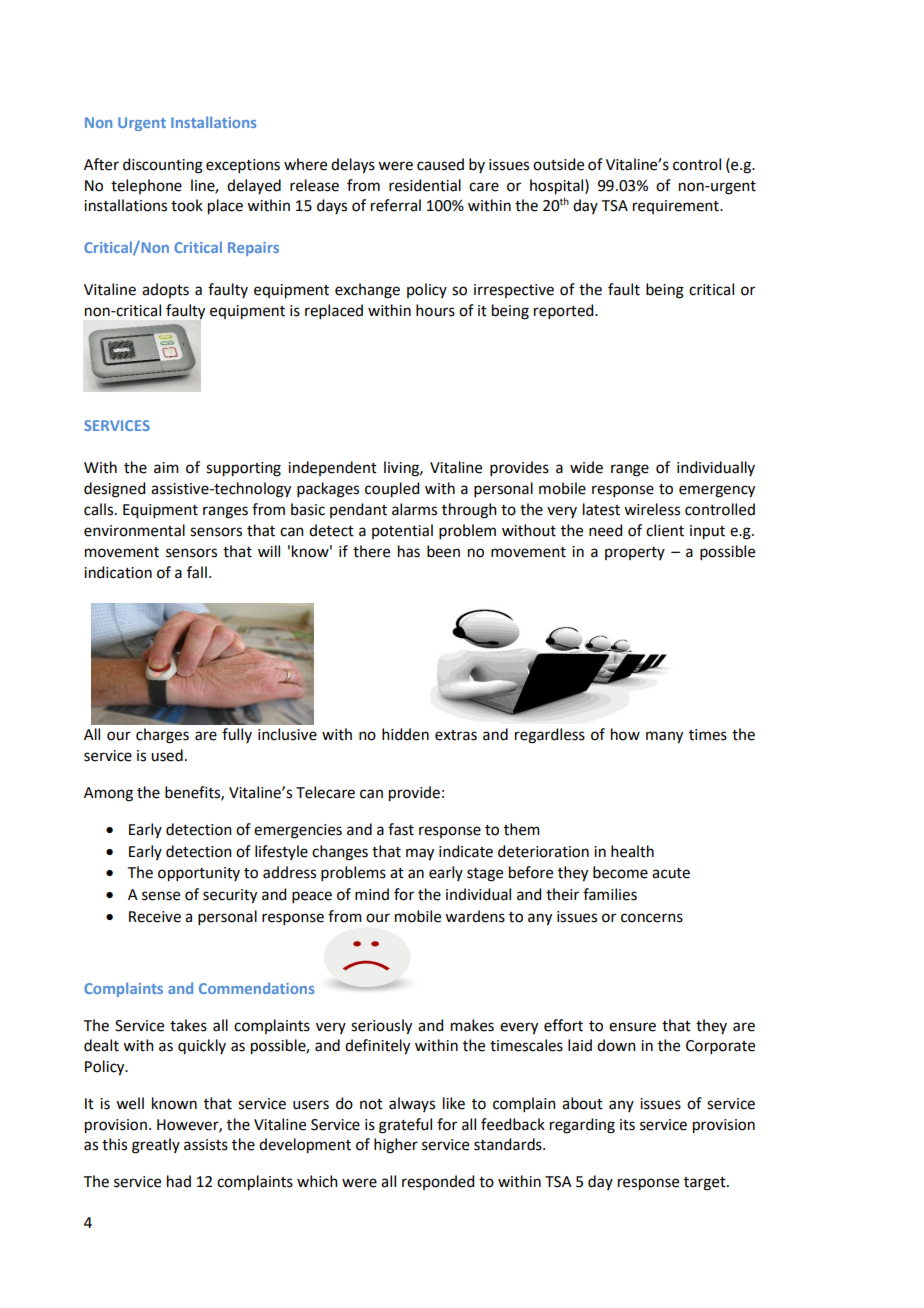  Describe the element at coordinates (435, 310) in the document. I see `hours` at that location.
